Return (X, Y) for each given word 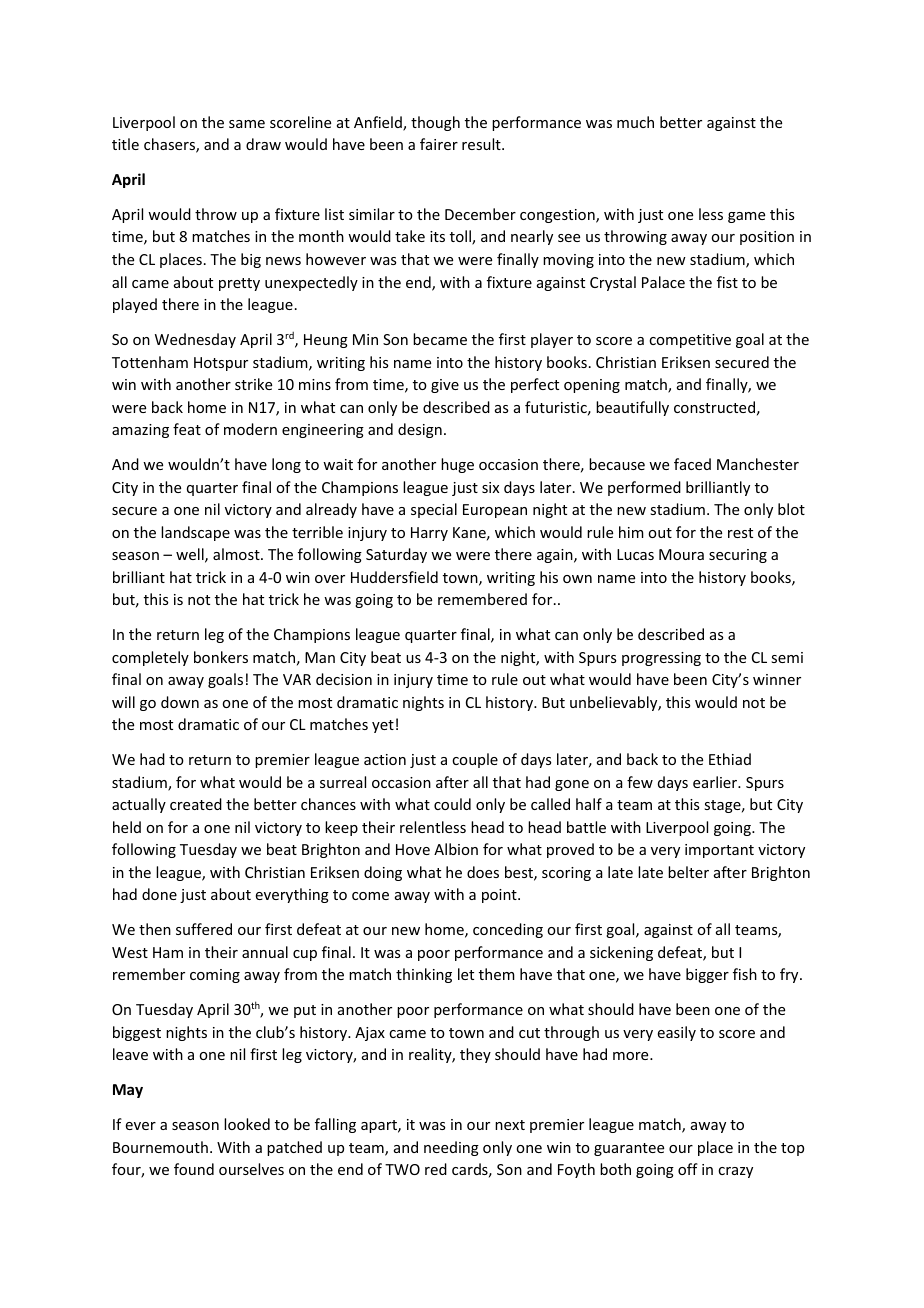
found (194, 1169)
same (247, 124)
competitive (690, 341)
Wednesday (195, 340)
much (635, 122)
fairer (439, 144)
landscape (195, 533)
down (180, 702)
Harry (429, 534)
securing (738, 556)
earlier (716, 782)
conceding (508, 930)
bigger (707, 975)
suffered (204, 929)
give (445, 386)
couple (475, 760)
